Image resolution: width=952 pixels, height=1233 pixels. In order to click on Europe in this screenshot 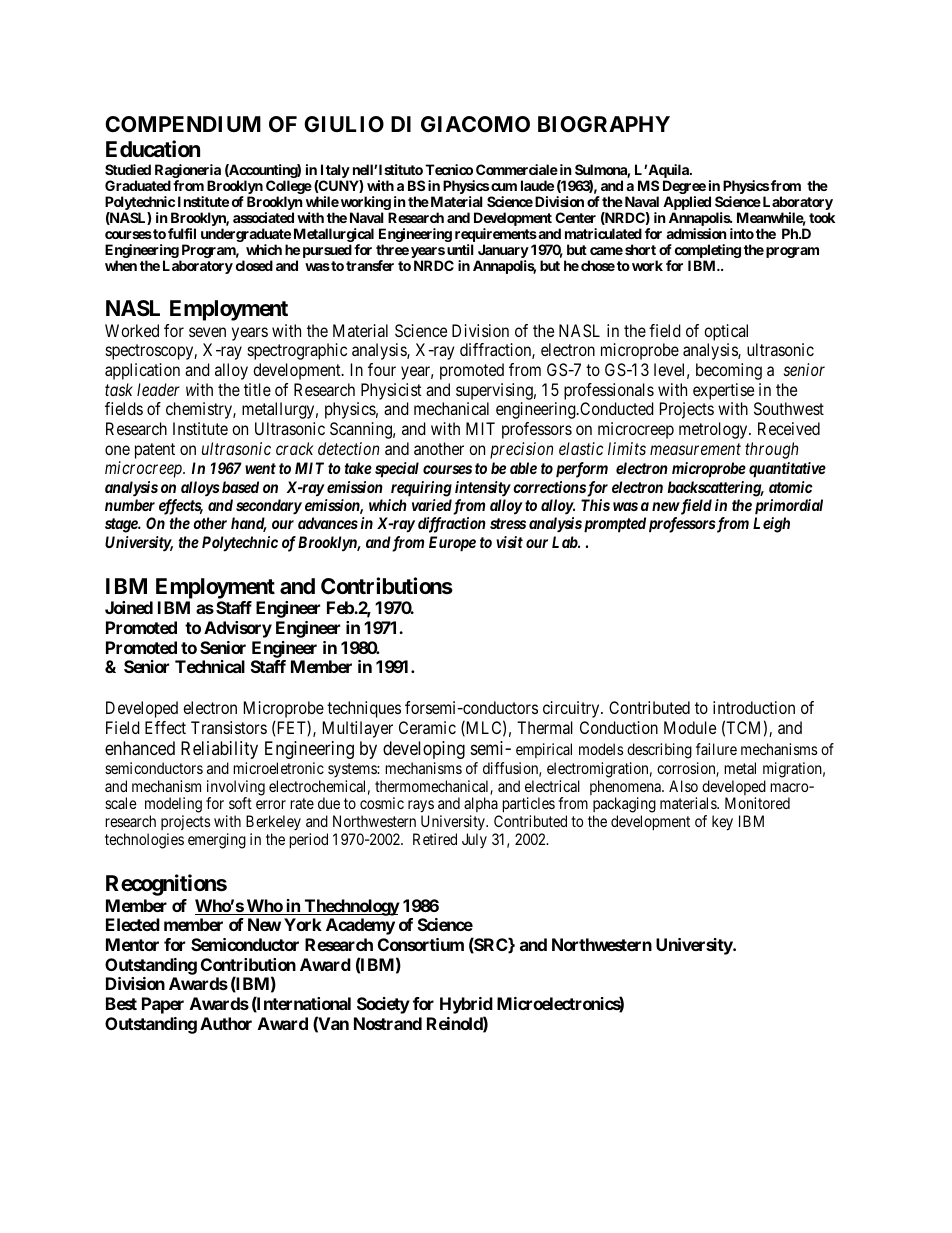, I will do `click(452, 544)`.
